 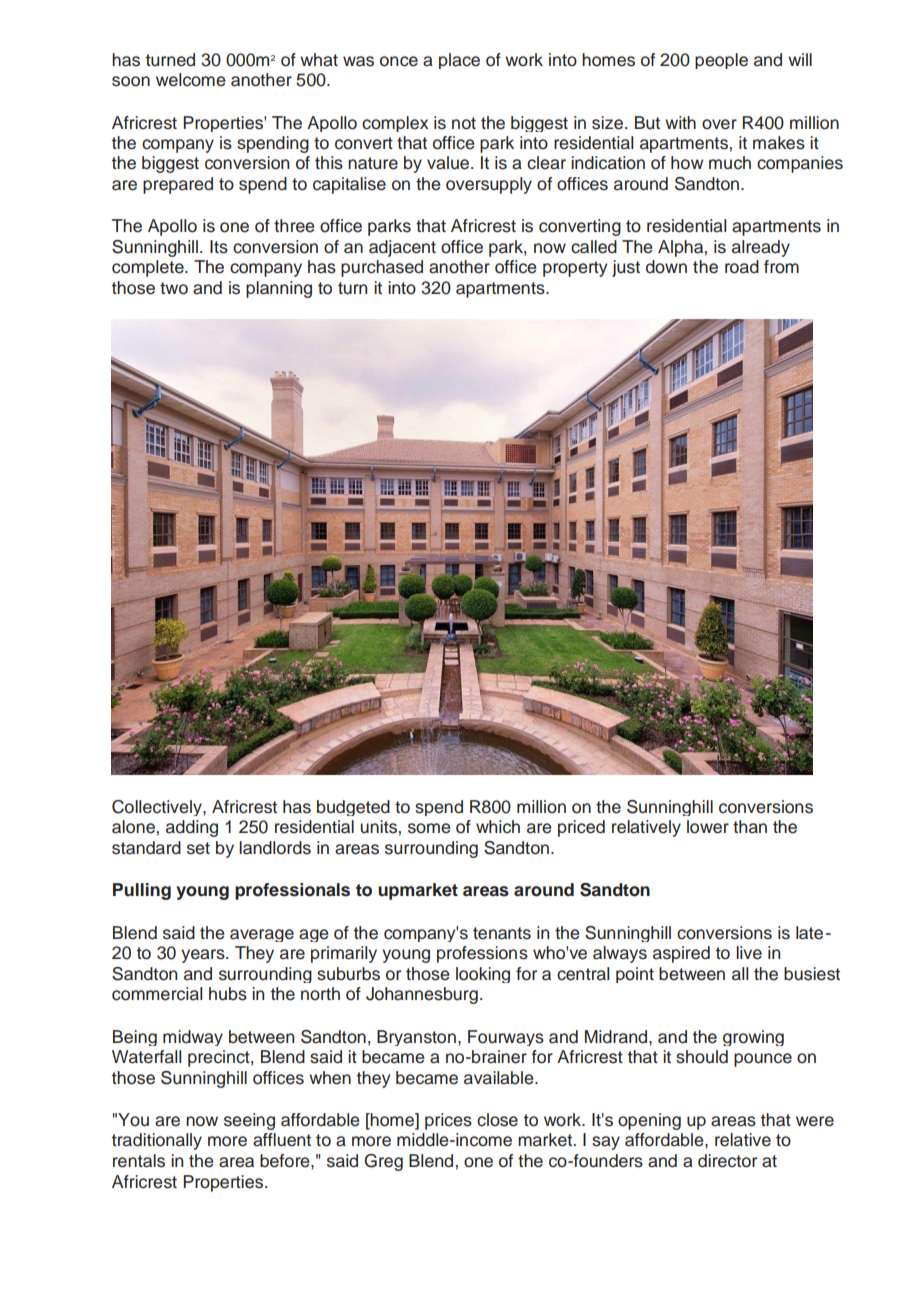 I want to click on tenants, so click(x=502, y=933).
